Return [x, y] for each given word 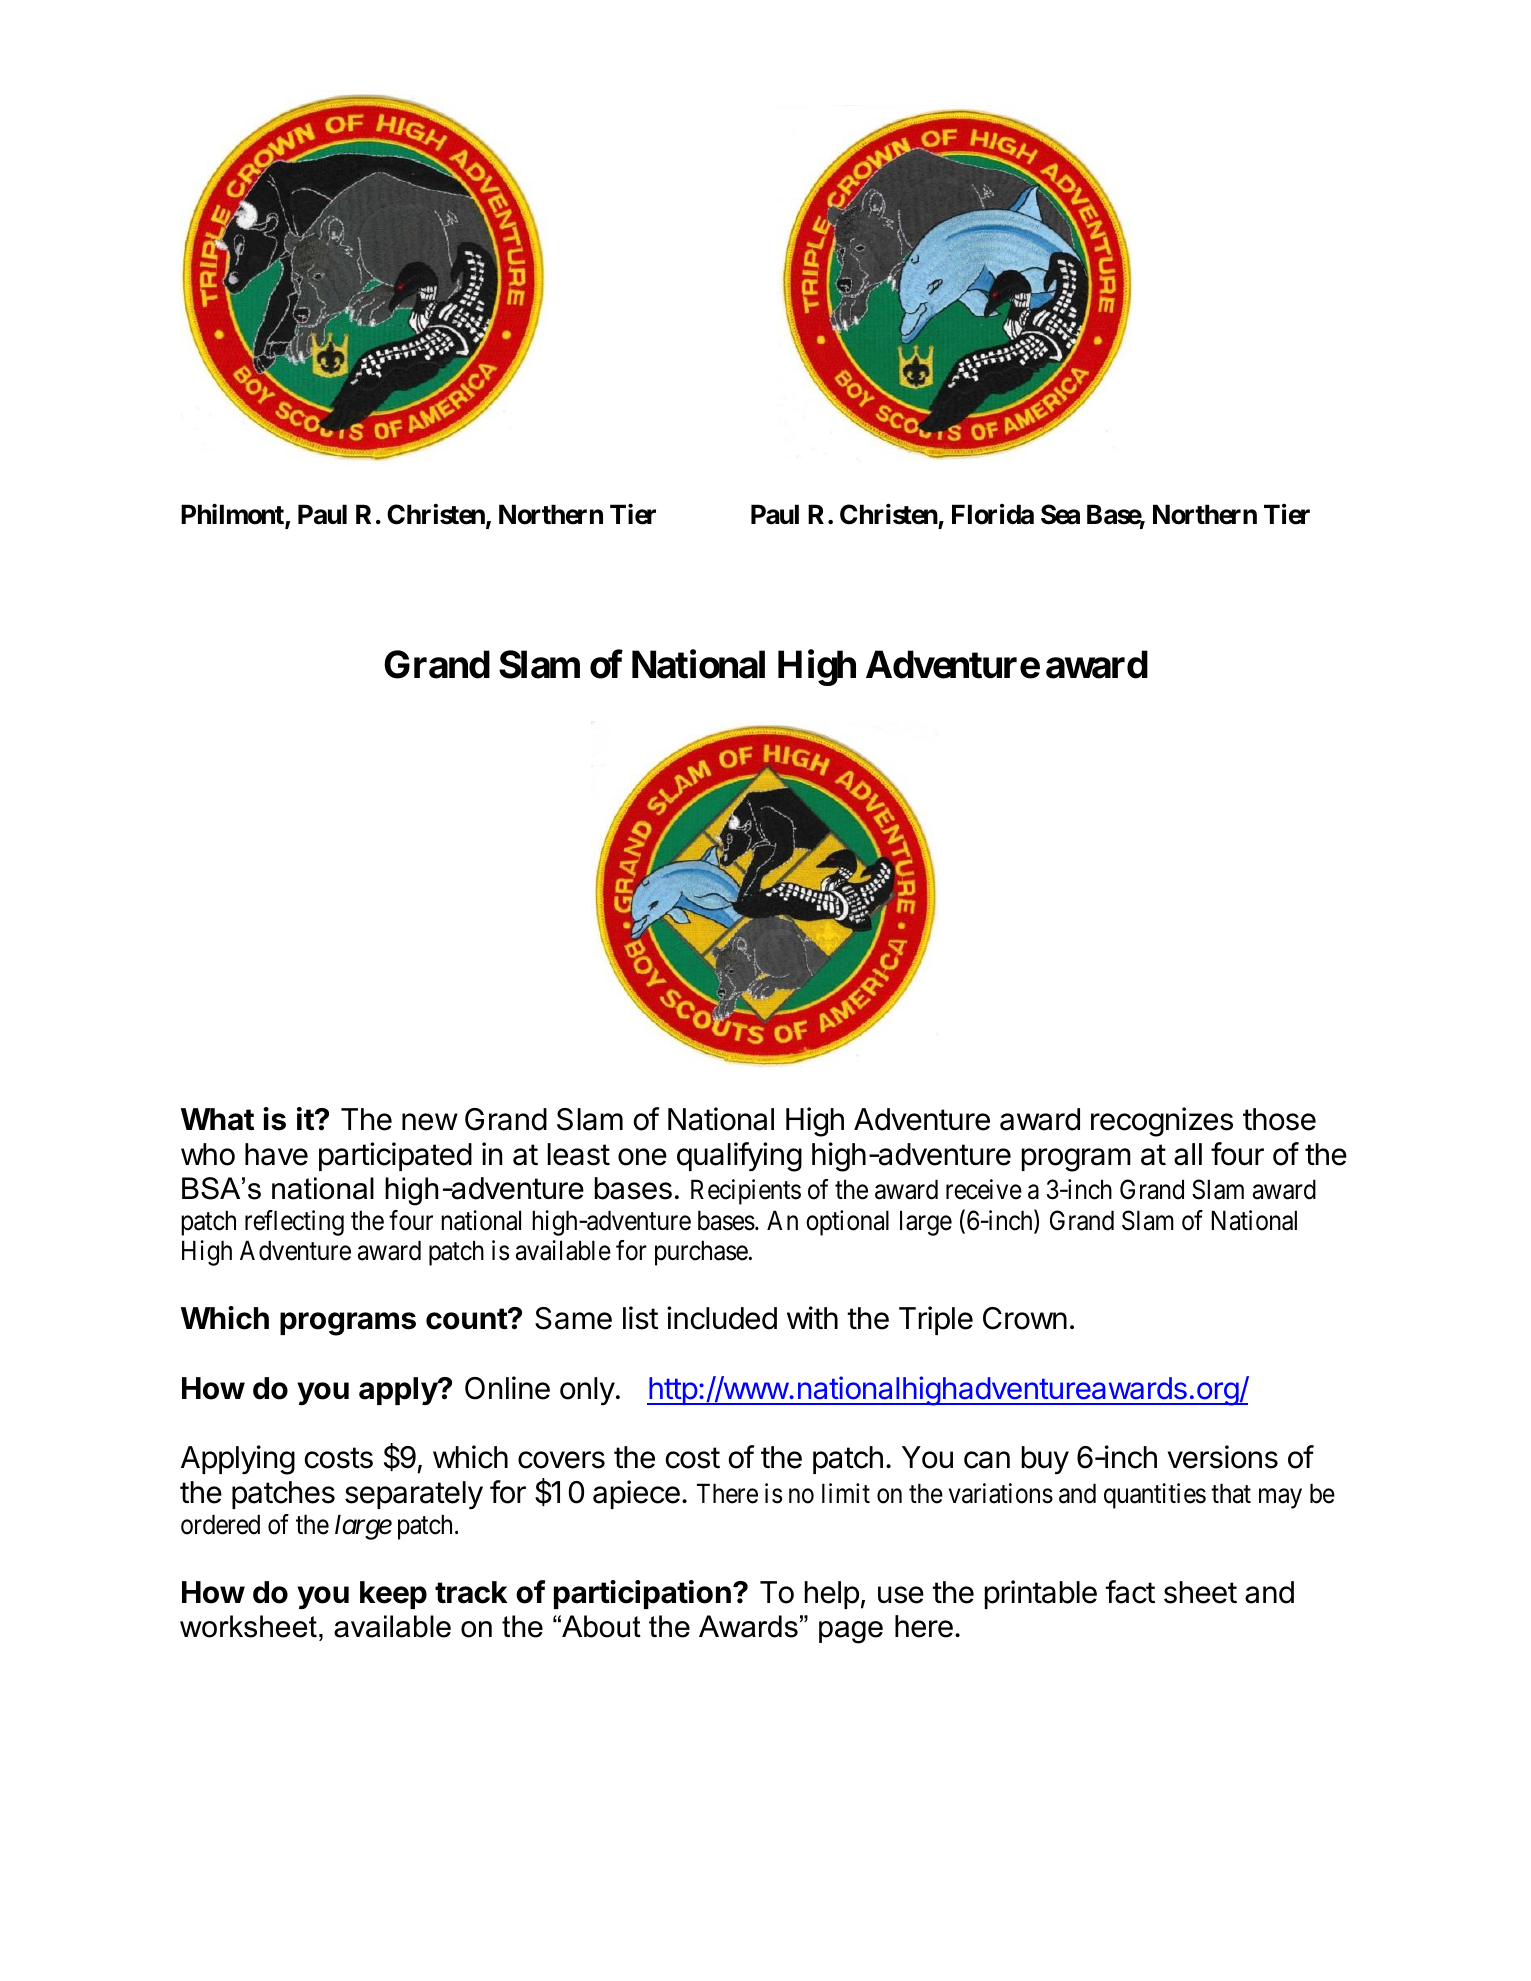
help [832, 1595]
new [430, 1122]
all [1188, 1154]
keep [393, 1595]
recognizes [1162, 1122]
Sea [1060, 514]
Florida [993, 514]
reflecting [294, 1223]
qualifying [739, 1157]
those [1279, 1119]
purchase [701, 1253]
